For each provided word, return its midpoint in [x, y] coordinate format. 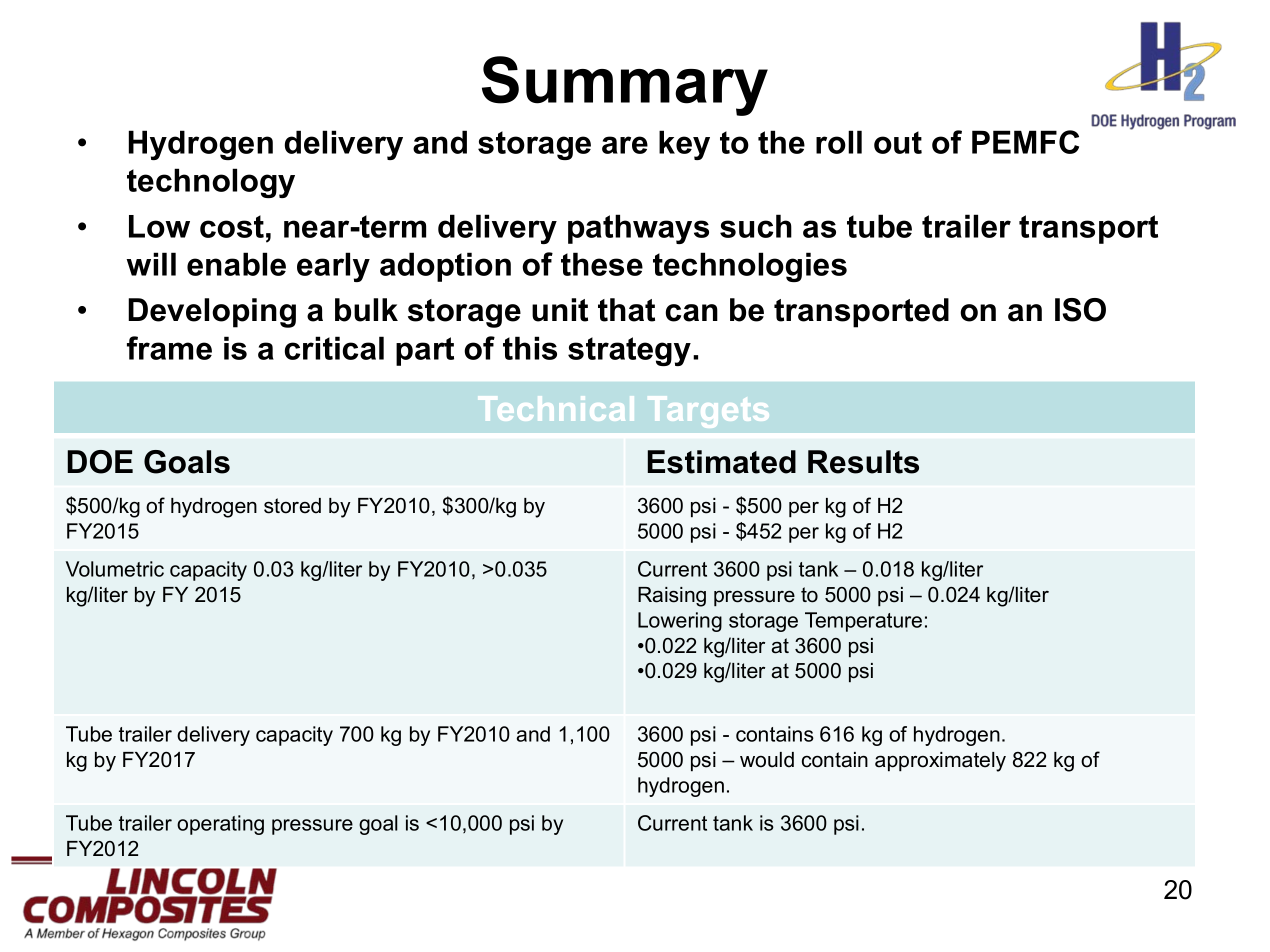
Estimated [722, 462]
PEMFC [1025, 142]
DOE [100, 462]
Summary [625, 86]
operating [220, 825]
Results [863, 462]
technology [211, 183]
